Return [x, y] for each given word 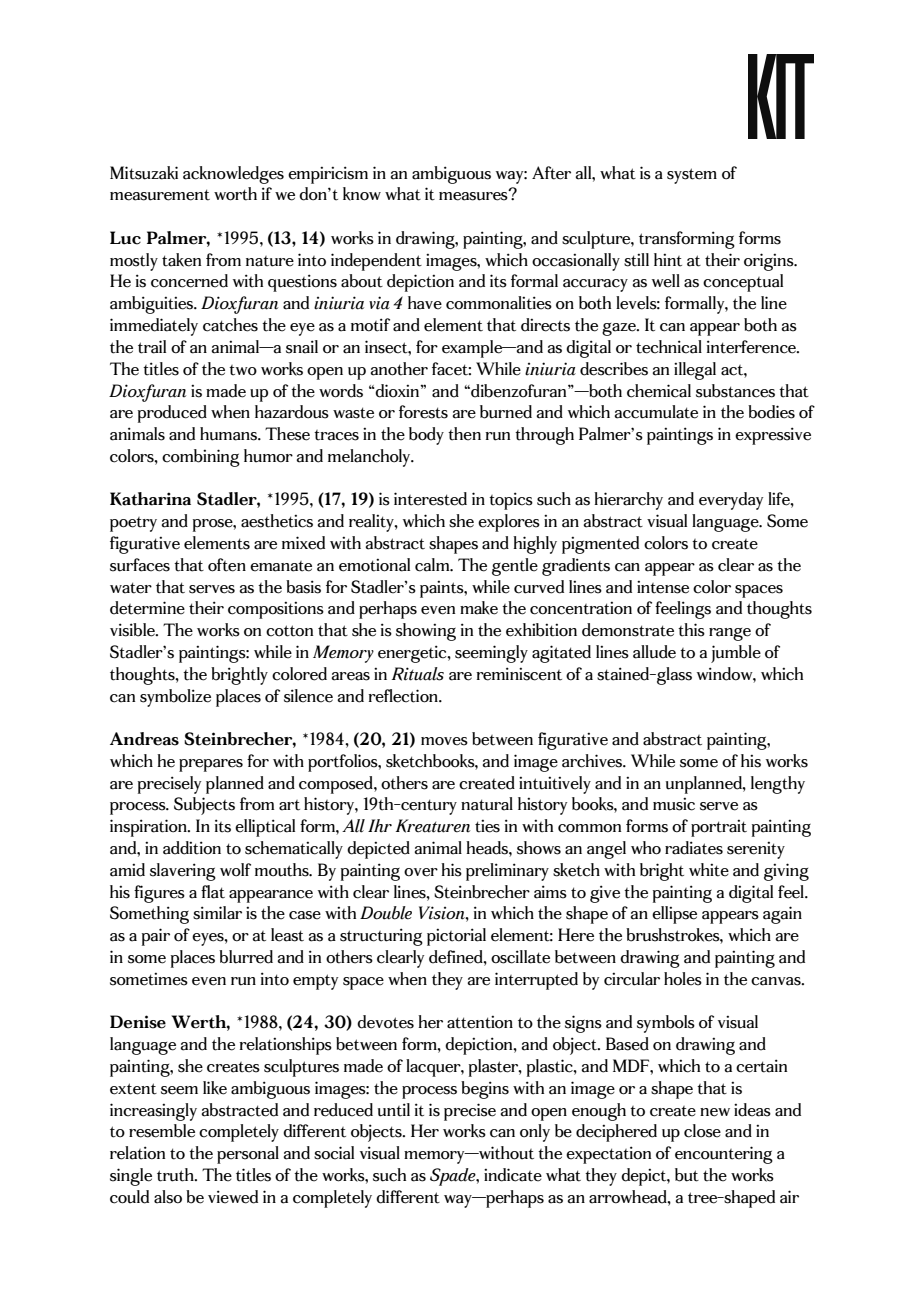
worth [235, 194]
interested [430, 499]
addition [192, 848]
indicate [513, 1175]
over [421, 872]
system [692, 176]
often [227, 565]
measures [474, 195]
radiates [694, 848]
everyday [731, 501]
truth [176, 1175]
